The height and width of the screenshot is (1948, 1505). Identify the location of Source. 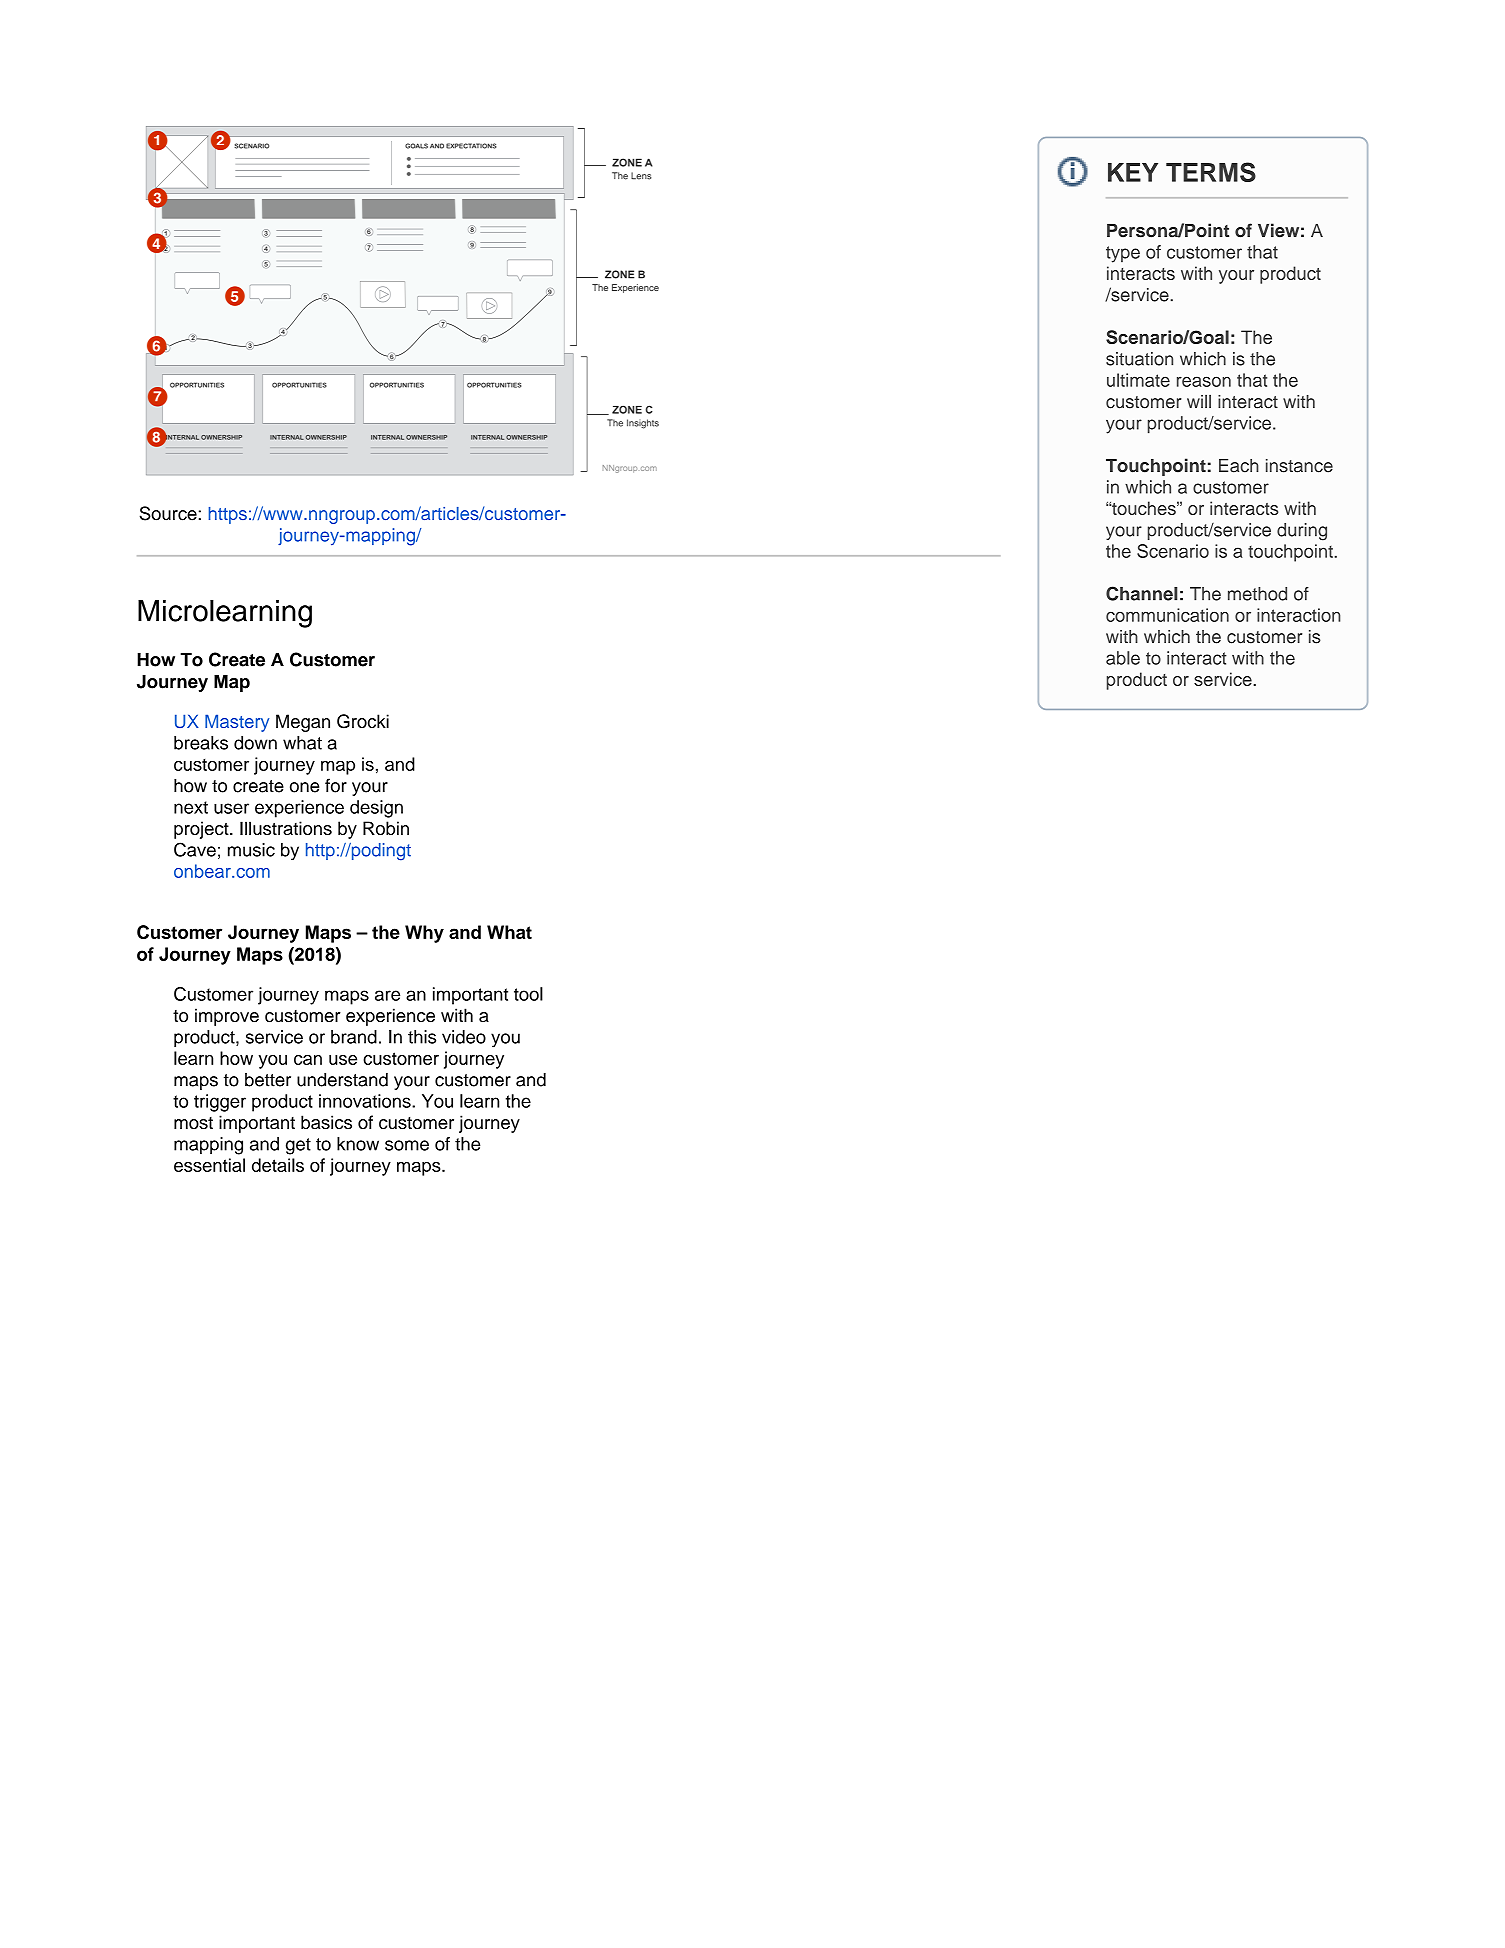
(168, 513).
